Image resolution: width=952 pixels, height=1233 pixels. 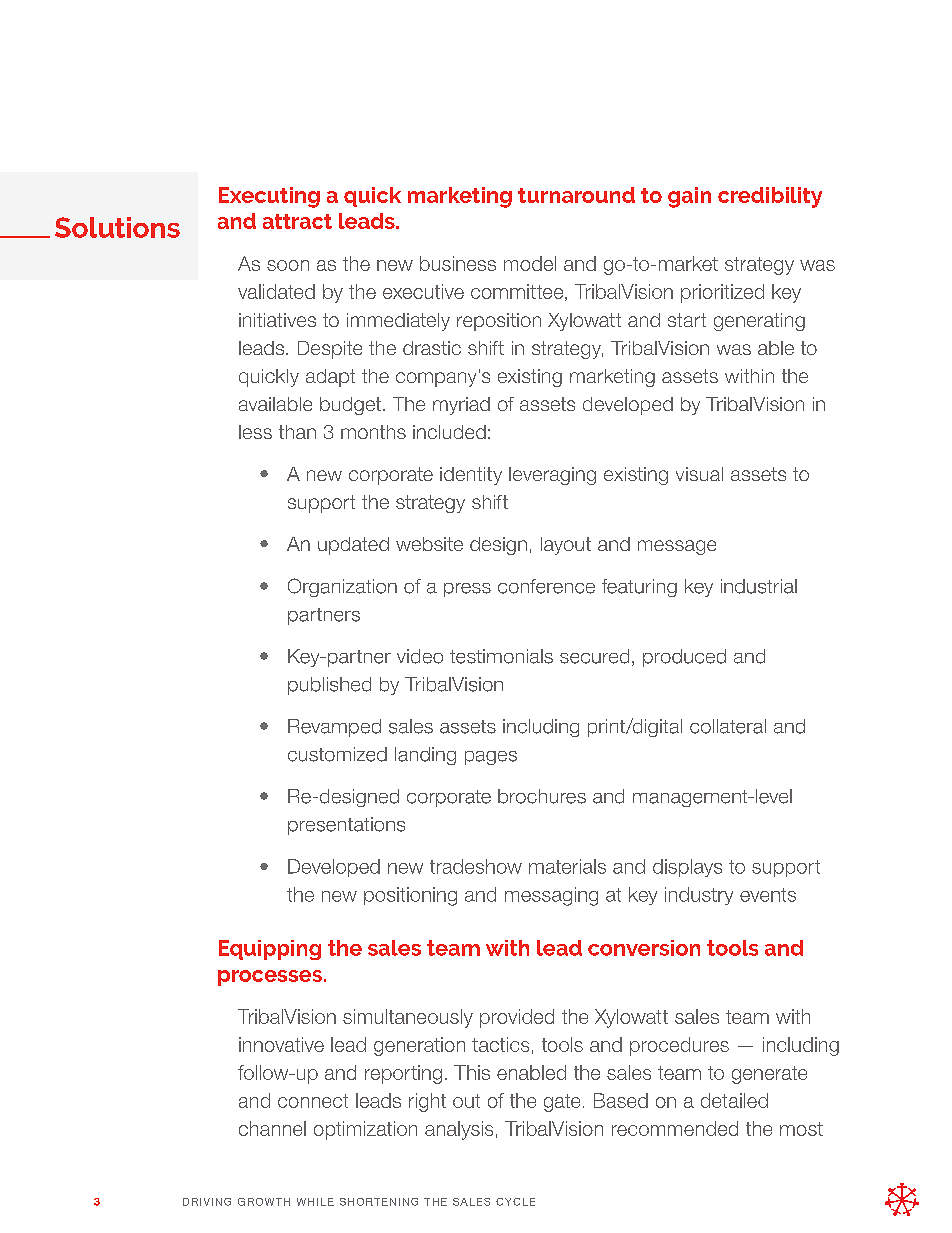 I want to click on published, so click(x=329, y=686).
